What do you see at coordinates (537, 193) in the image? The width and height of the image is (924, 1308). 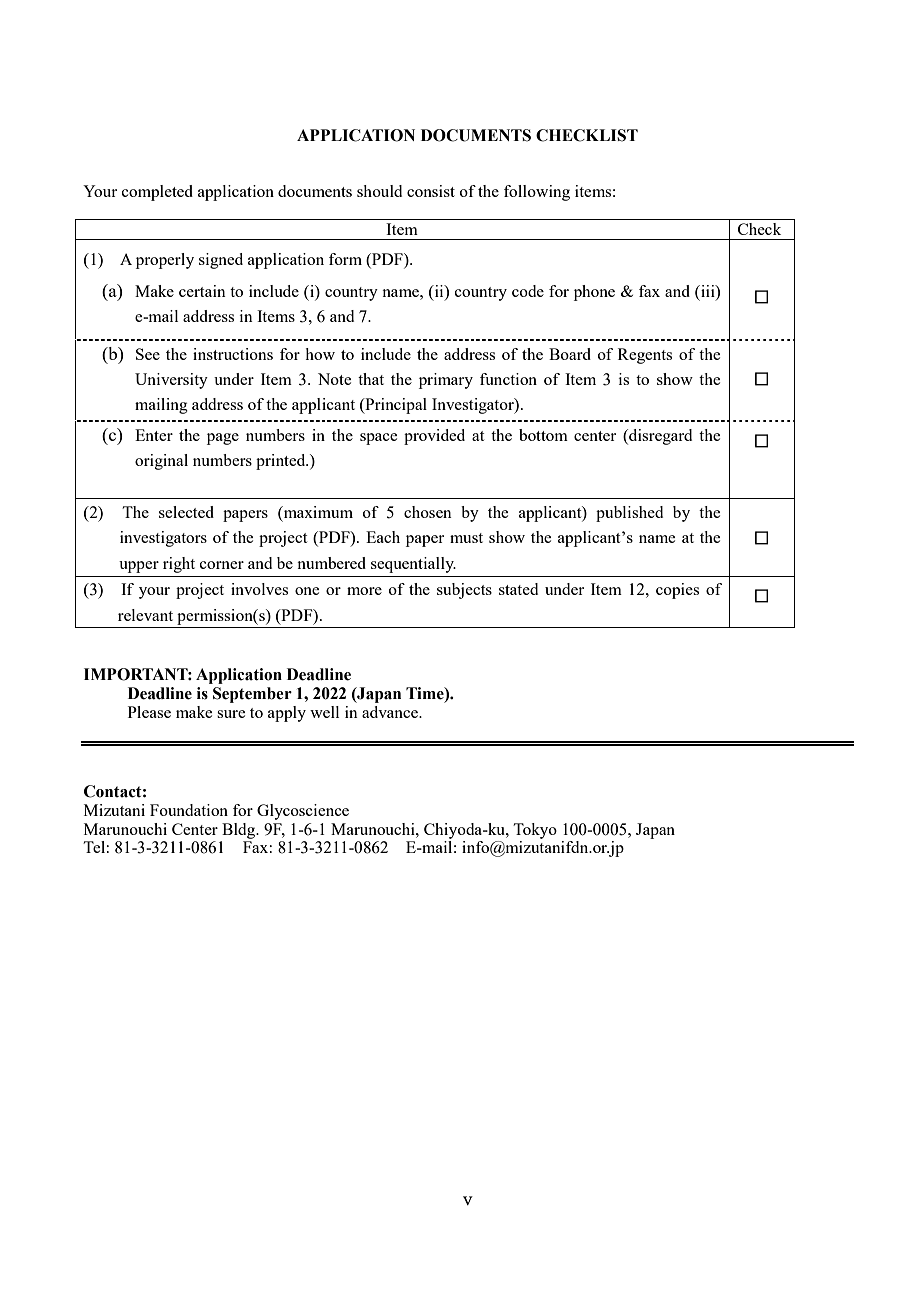 I see `following` at bounding box center [537, 193].
